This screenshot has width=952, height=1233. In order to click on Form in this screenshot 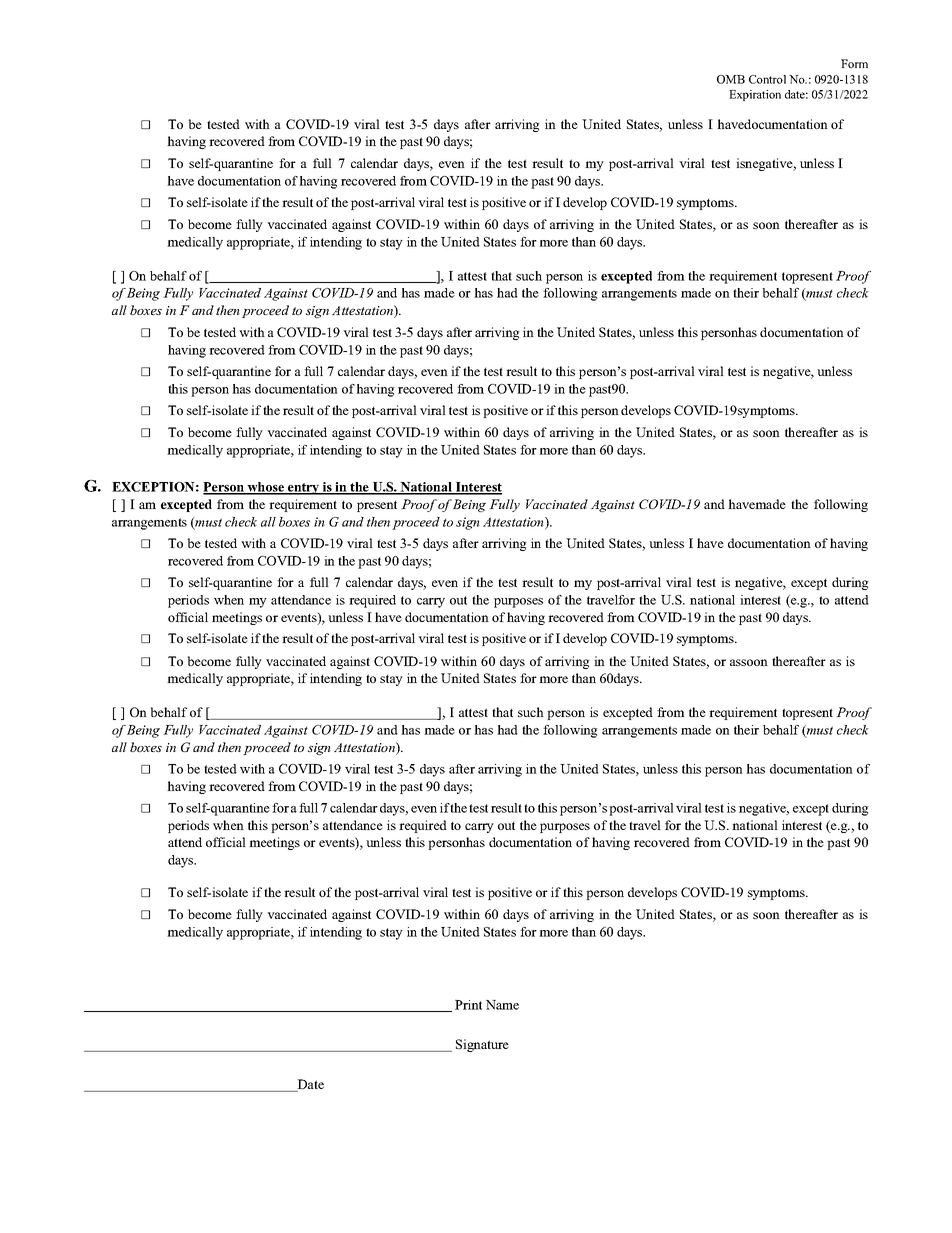, I will do `click(854, 63)`.
